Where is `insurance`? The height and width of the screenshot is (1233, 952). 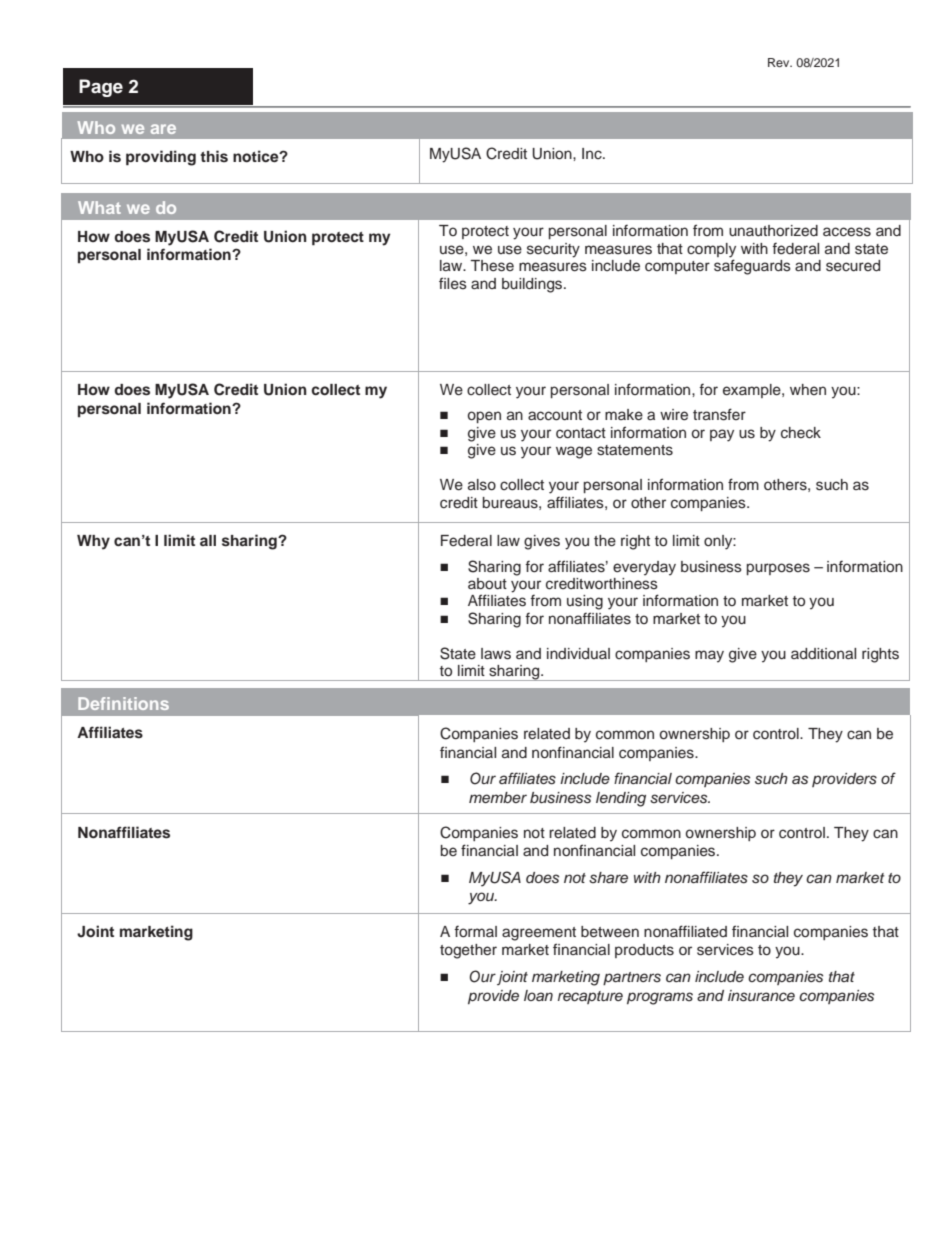
insurance is located at coordinates (761, 996).
